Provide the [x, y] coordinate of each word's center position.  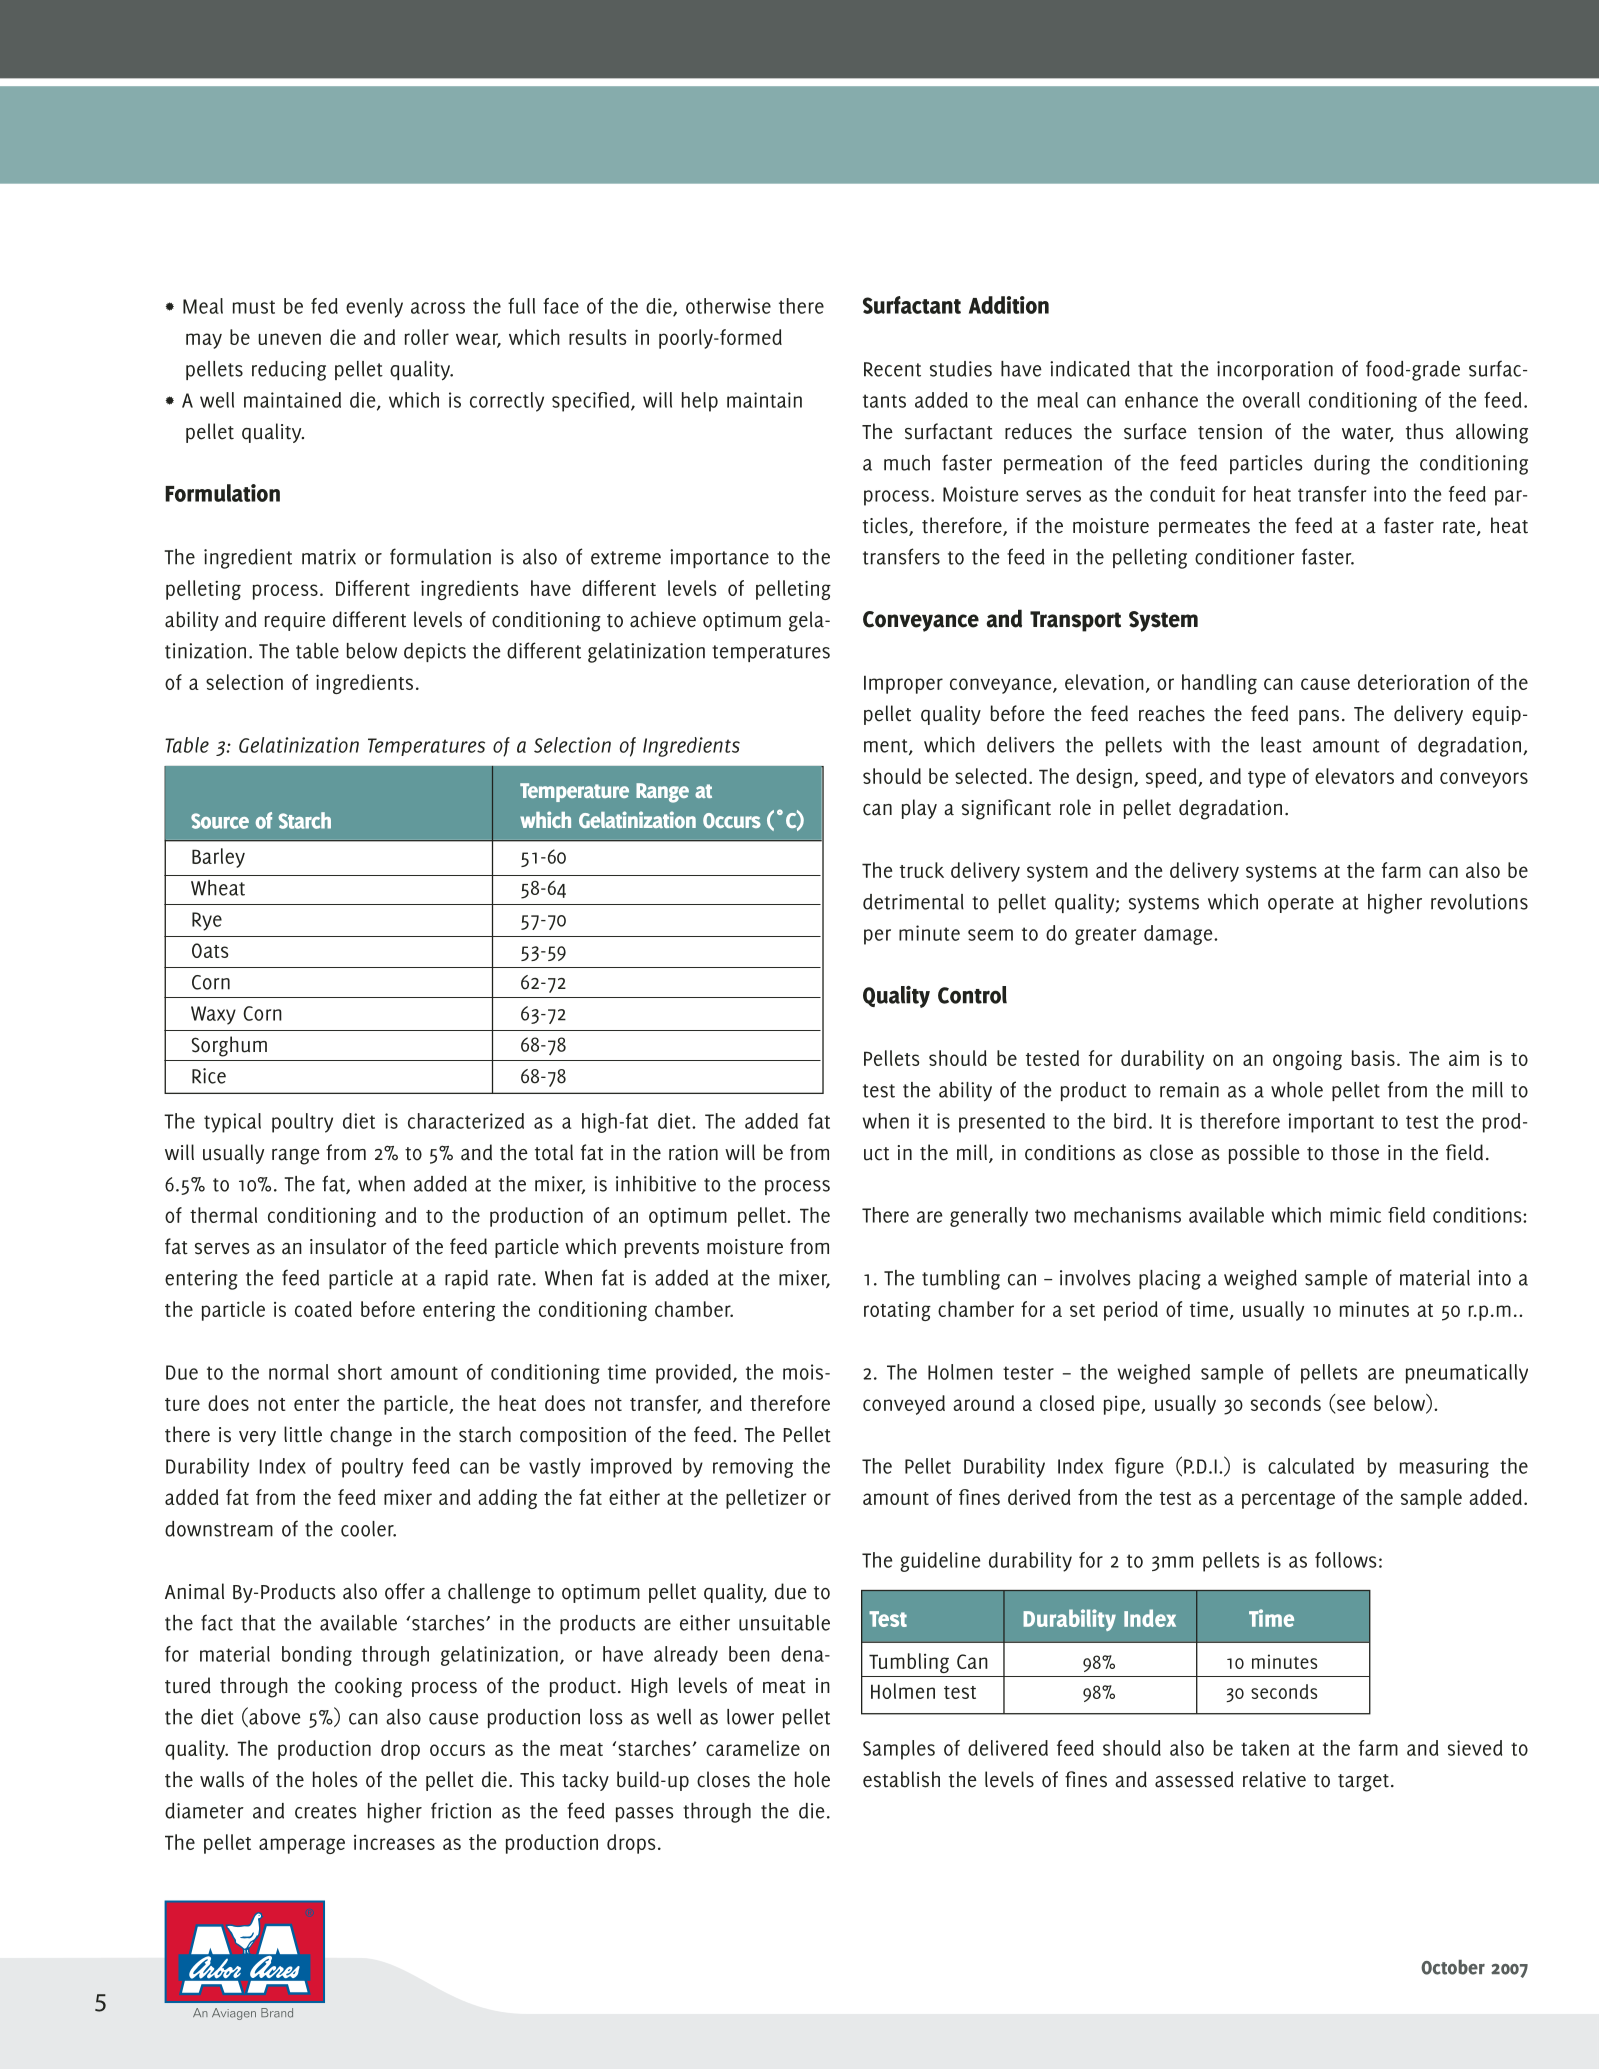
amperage [302, 1846]
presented [1002, 1123]
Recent [892, 369]
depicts [435, 652]
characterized [466, 1121]
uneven [289, 339]
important [1331, 1123]
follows [1346, 1560]
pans [1319, 717]
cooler [368, 1529]
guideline [940, 1562]
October [1453, 1967]
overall [1271, 400]
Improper [903, 684]
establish [901, 1779]
